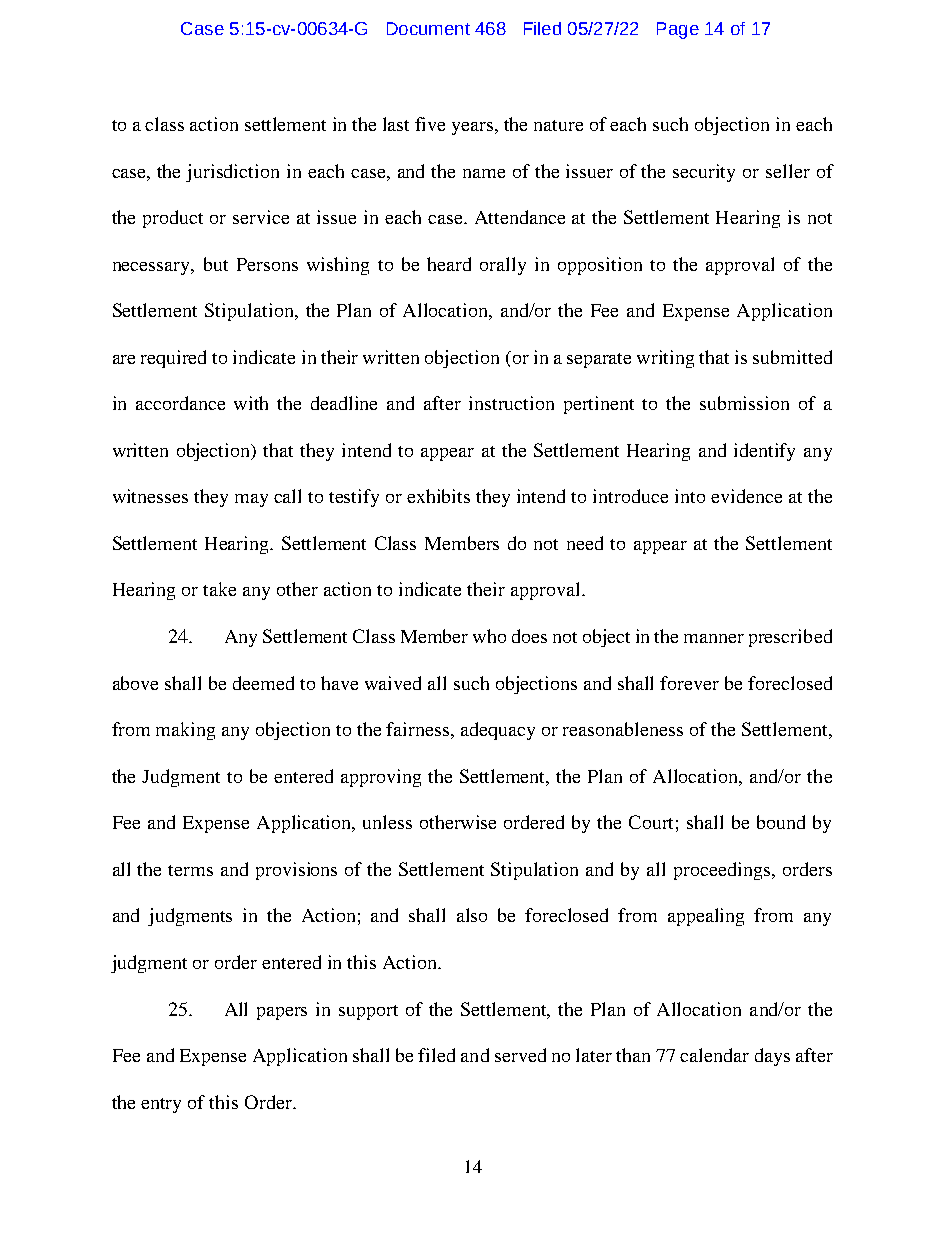 Image resolution: width=952 pixels, height=1233 pixels. Describe the element at coordinates (161, 1105) in the screenshot. I see `entry` at that location.
